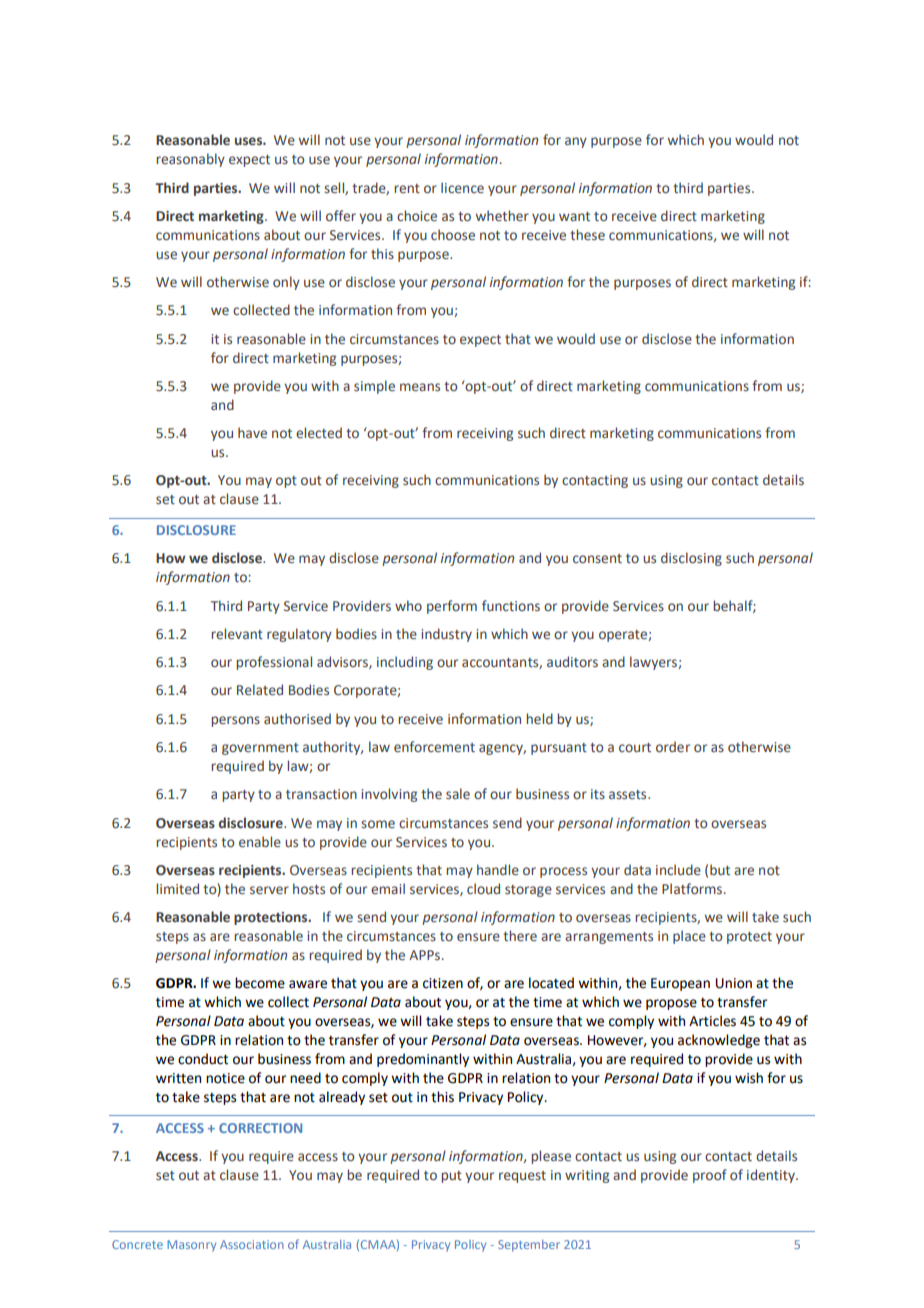 Image resolution: width=924 pixels, height=1308 pixels. I want to click on have, so click(252, 432).
